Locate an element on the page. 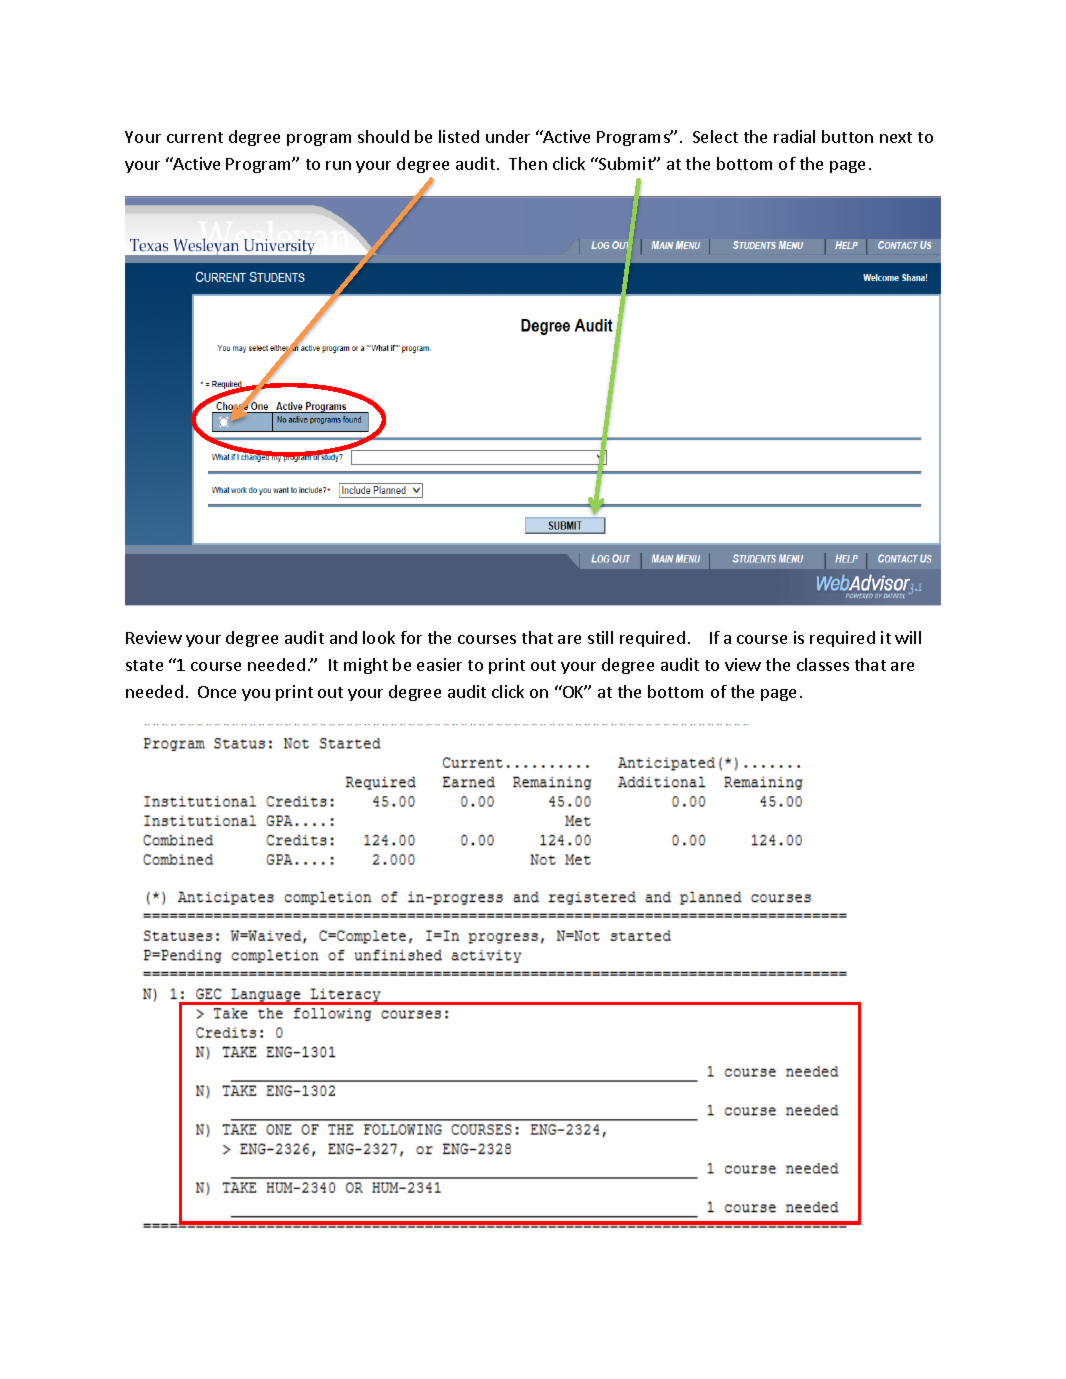 This document has width=1066, height=1379. will is located at coordinates (908, 637).
